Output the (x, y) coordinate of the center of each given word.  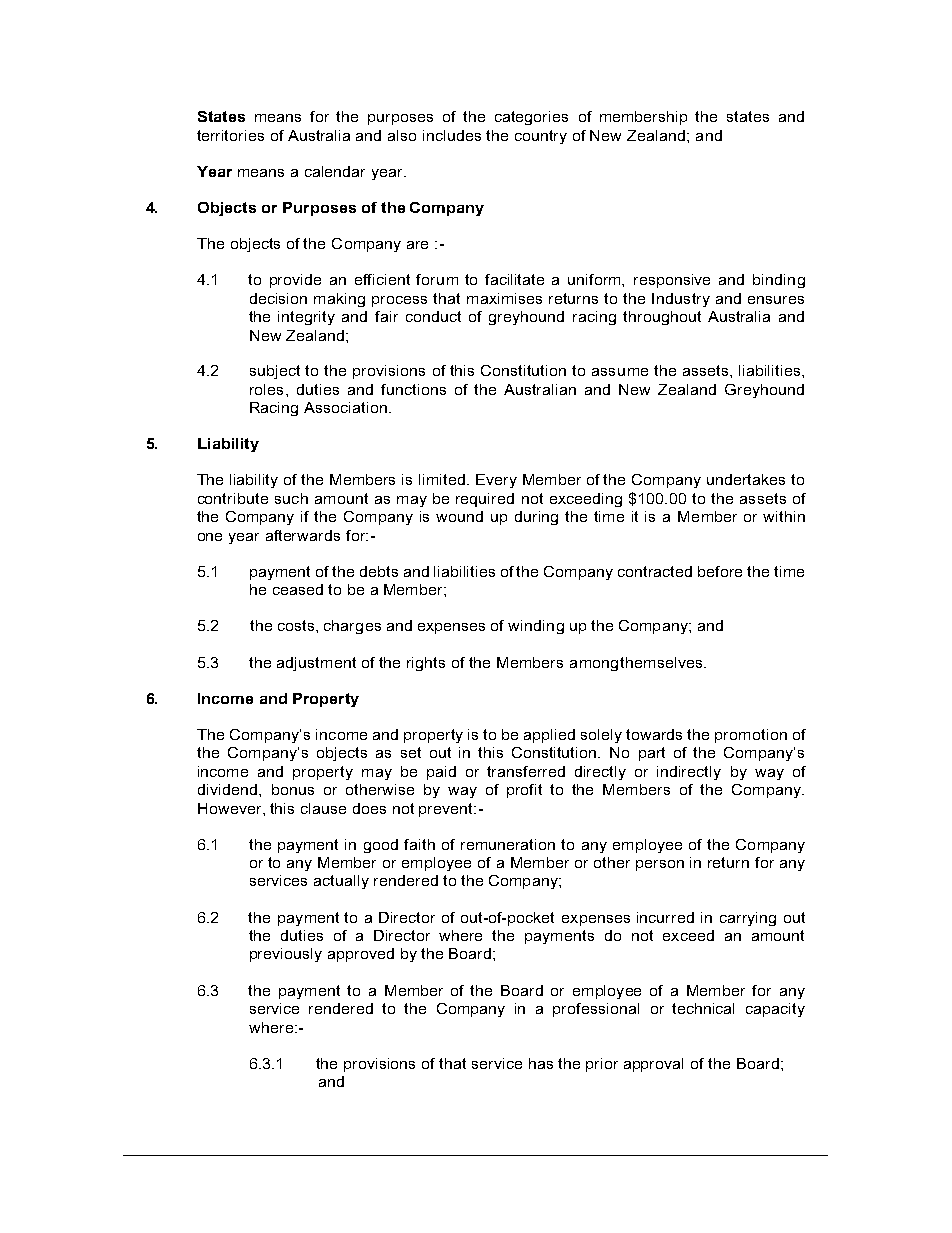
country (541, 137)
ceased (298, 589)
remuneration (508, 844)
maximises (504, 298)
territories (230, 135)
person (660, 865)
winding (536, 627)
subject (275, 372)
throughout (662, 318)
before (720, 571)
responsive (672, 281)
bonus (293, 789)
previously (286, 955)
